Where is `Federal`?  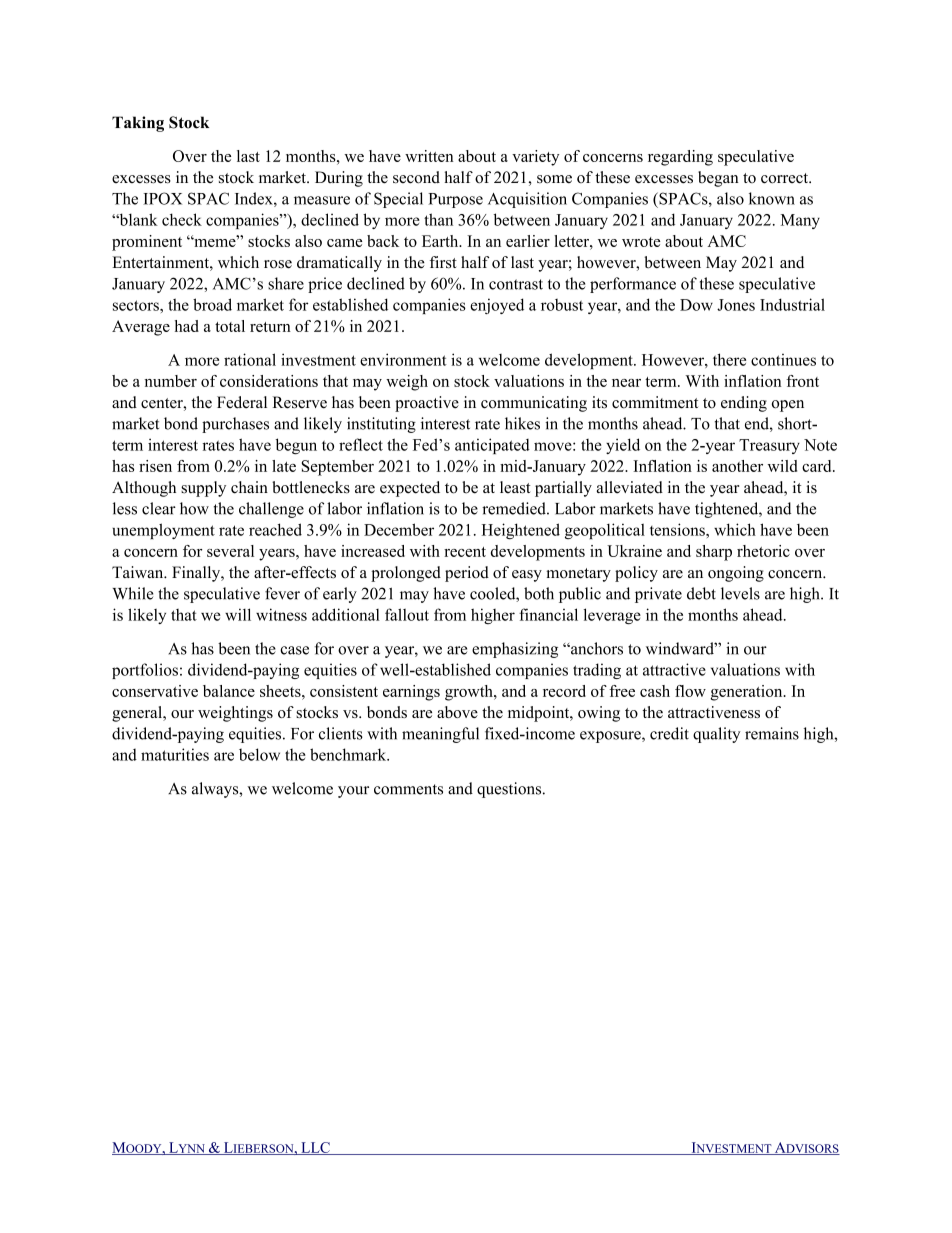
Federal is located at coordinates (242, 402).
